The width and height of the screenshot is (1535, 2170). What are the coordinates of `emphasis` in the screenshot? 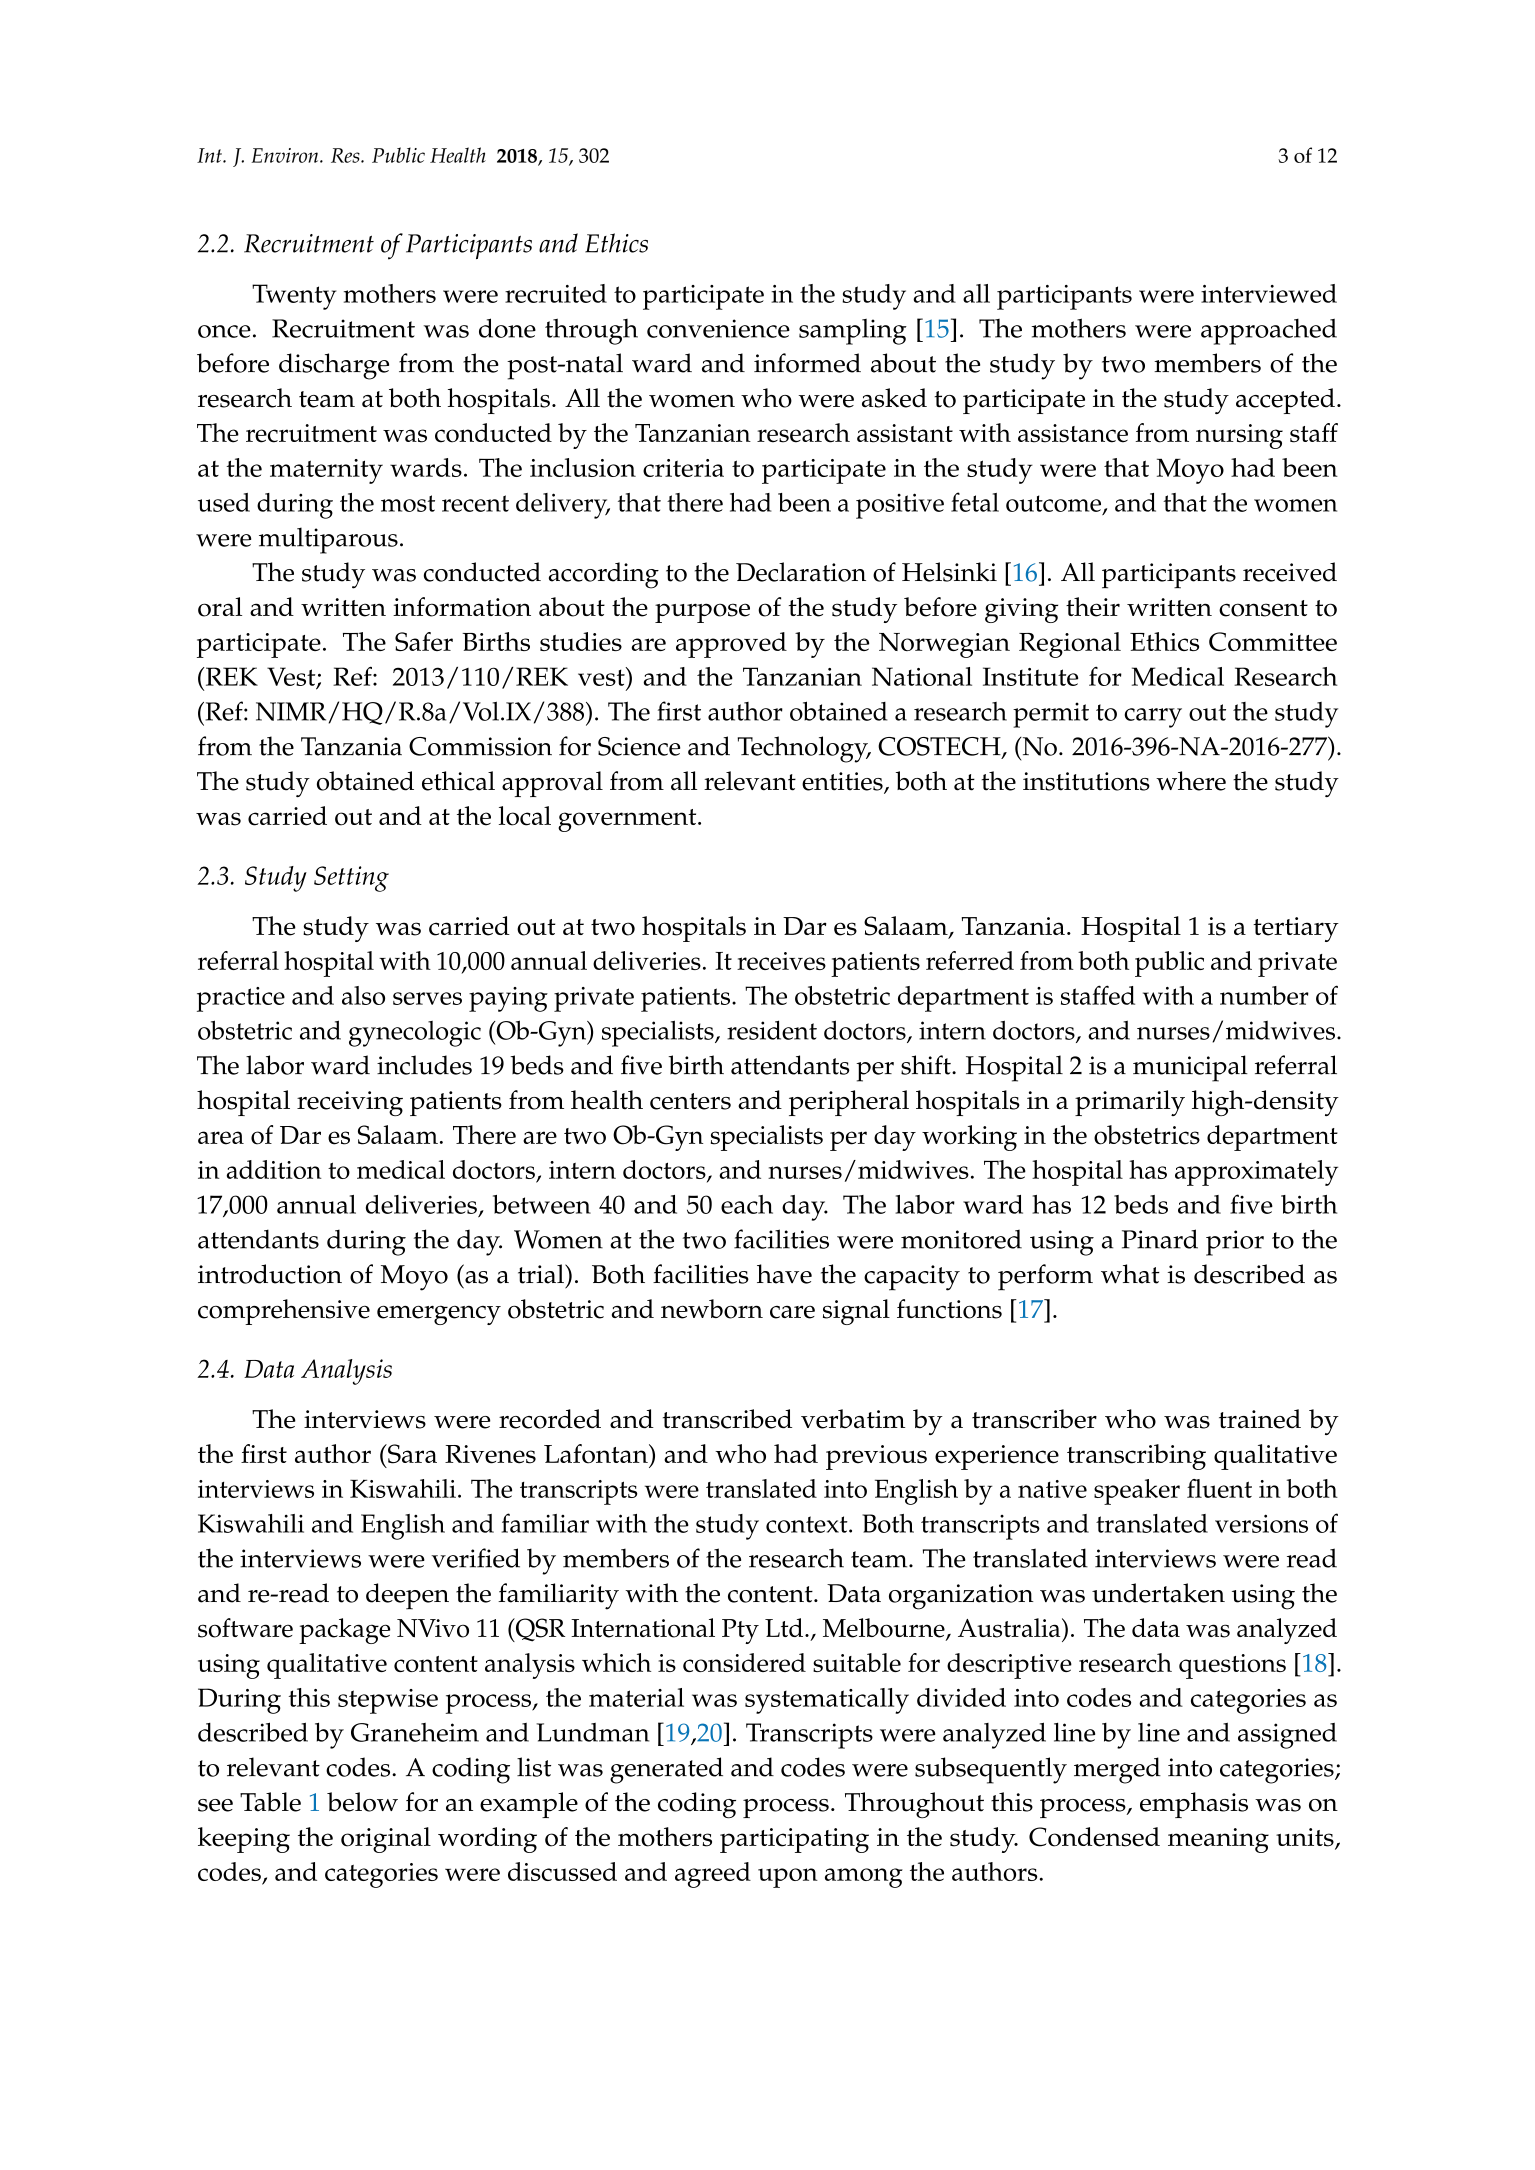 It's located at (1194, 1805).
